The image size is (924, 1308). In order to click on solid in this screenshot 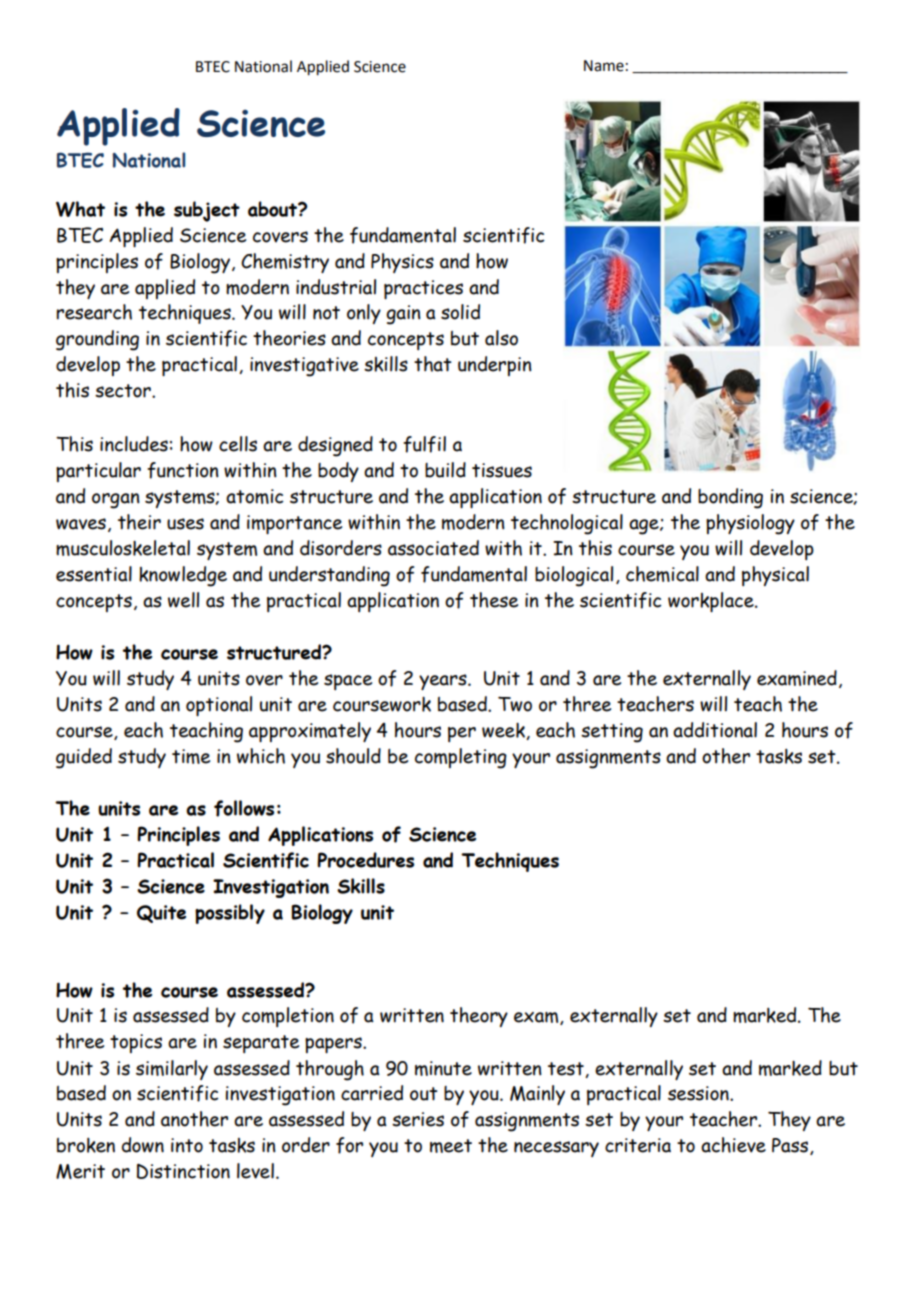, I will do `click(460, 312)`.
